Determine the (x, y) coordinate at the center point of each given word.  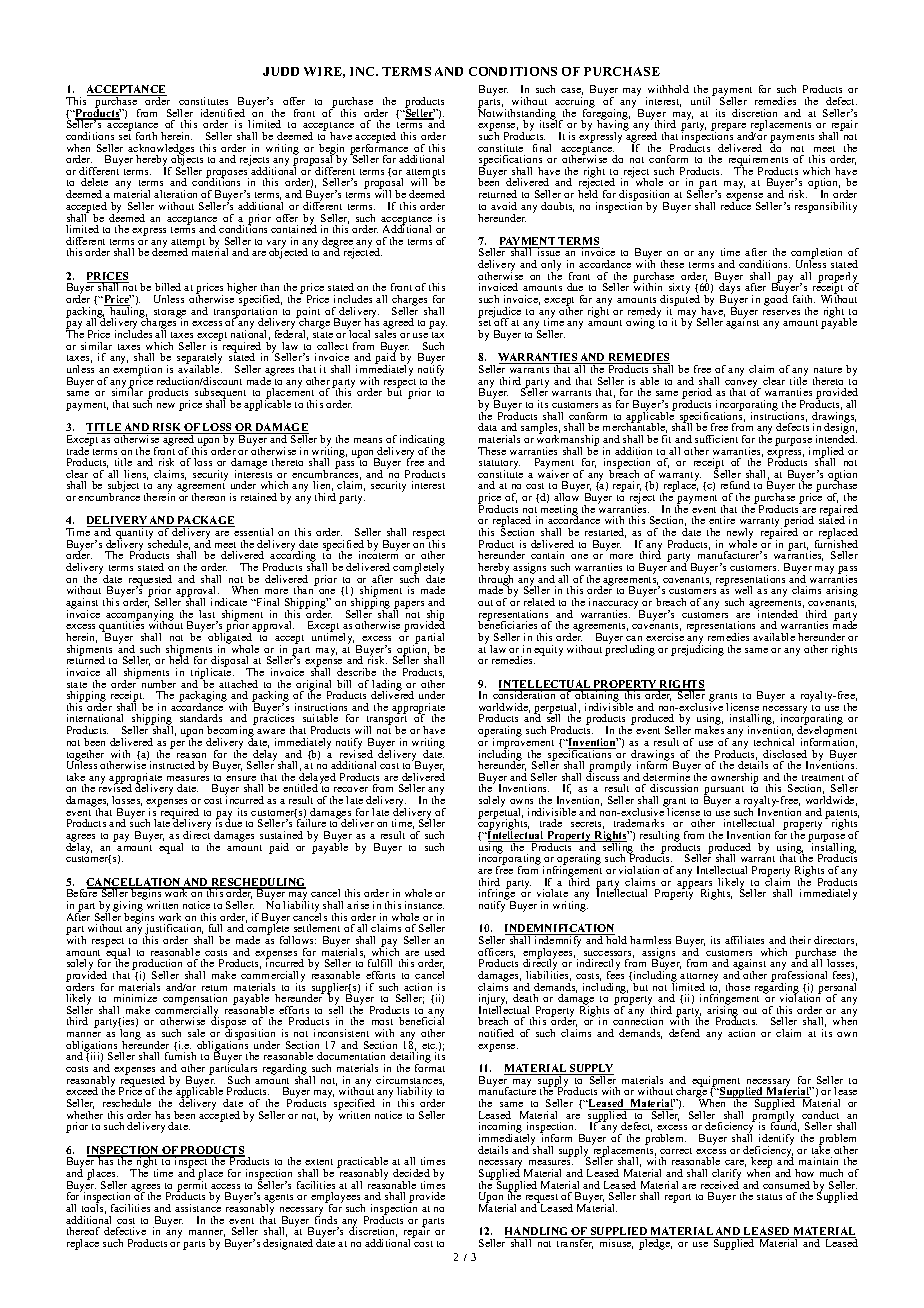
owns (521, 801)
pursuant (724, 792)
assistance (198, 1207)
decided (411, 1173)
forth (146, 136)
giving (129, 906)
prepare (728, 128)
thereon (208, 497)
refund (735, 485)
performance (379, 149)
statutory (499, 465)
